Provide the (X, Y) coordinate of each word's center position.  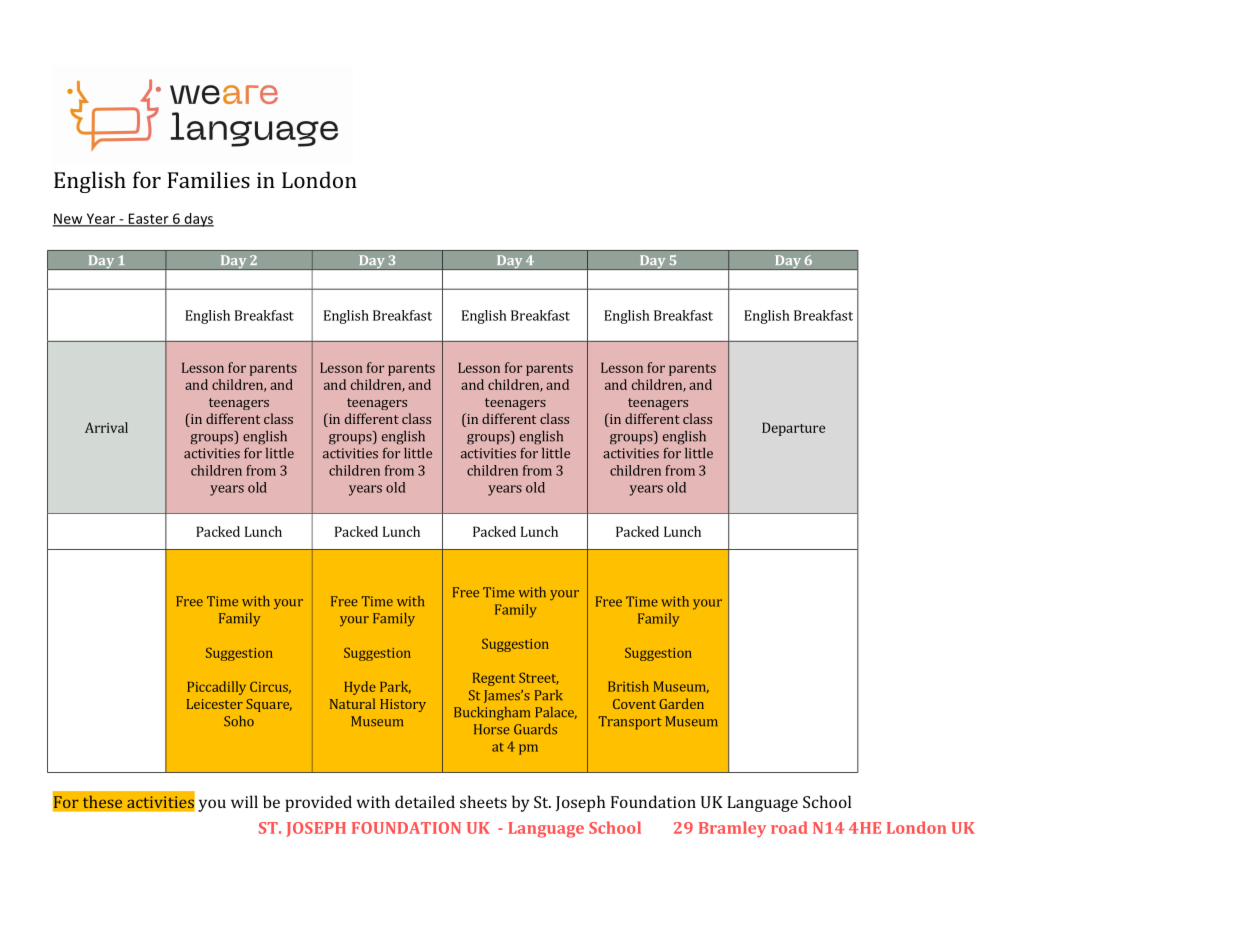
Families (208, 179)
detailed (425, 801)
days (198, 220)
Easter (148, 219)
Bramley (732, 829)
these (102, 802)
